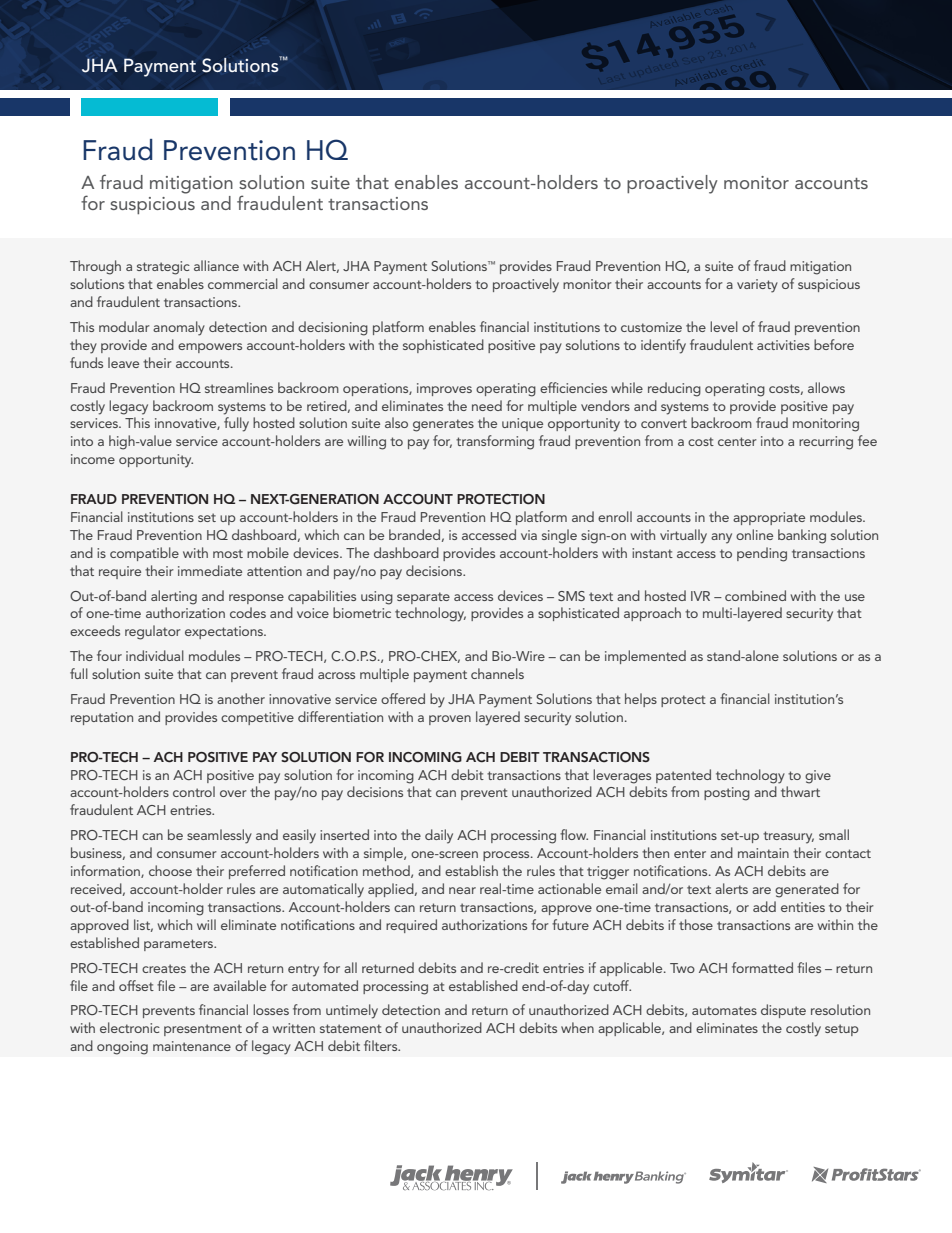  Describe the element at coordinates (754, 534) in the image. I see `online` at that location.
